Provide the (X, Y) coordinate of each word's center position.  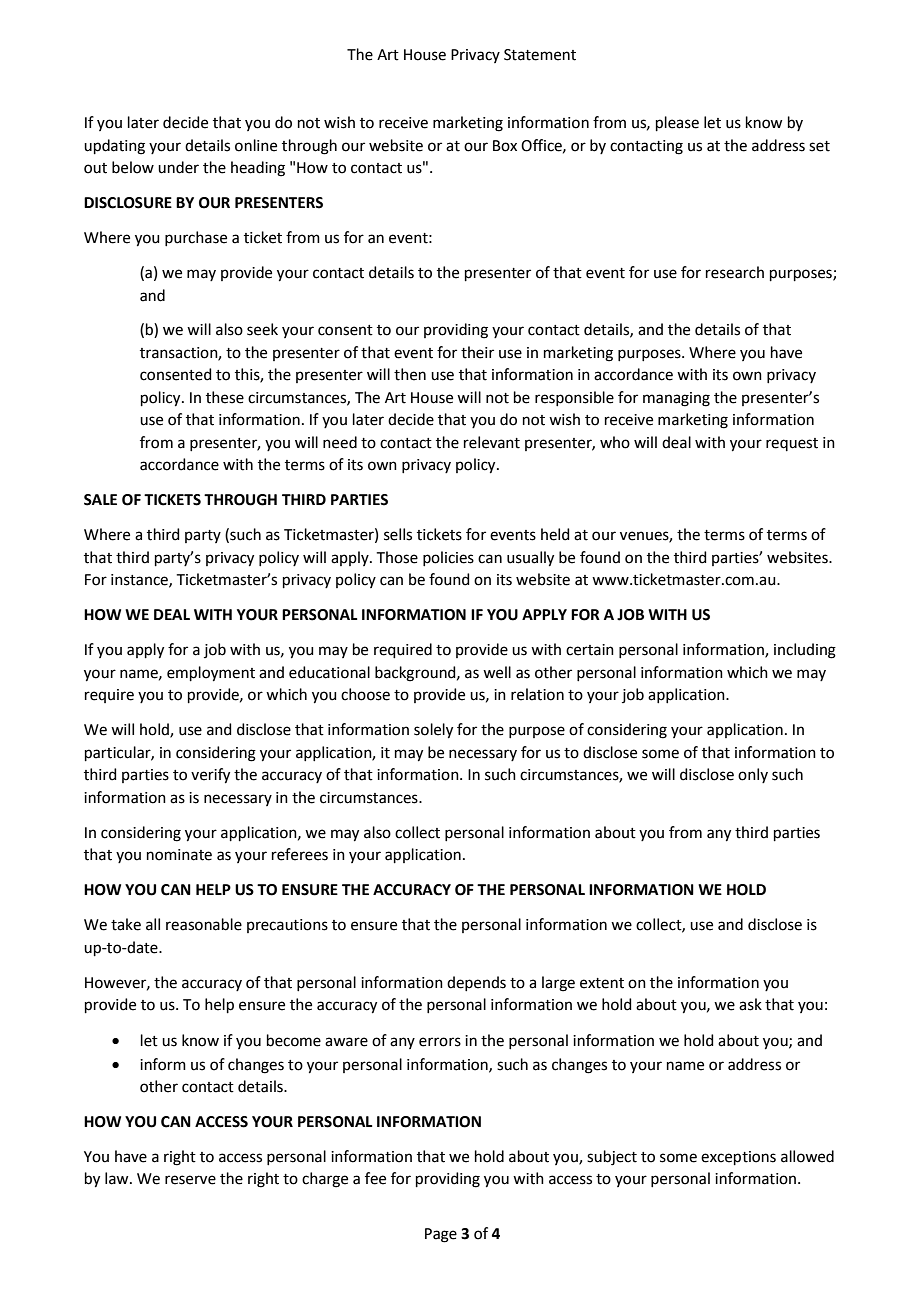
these (225, 397)
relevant (492, 442)
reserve (190, 1180)
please (677, 123)
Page (441, 1235)
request (792, 444)
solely (433, 731)
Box (505, 146)
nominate (179, 855)
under (178, 167)
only (753, 775)
